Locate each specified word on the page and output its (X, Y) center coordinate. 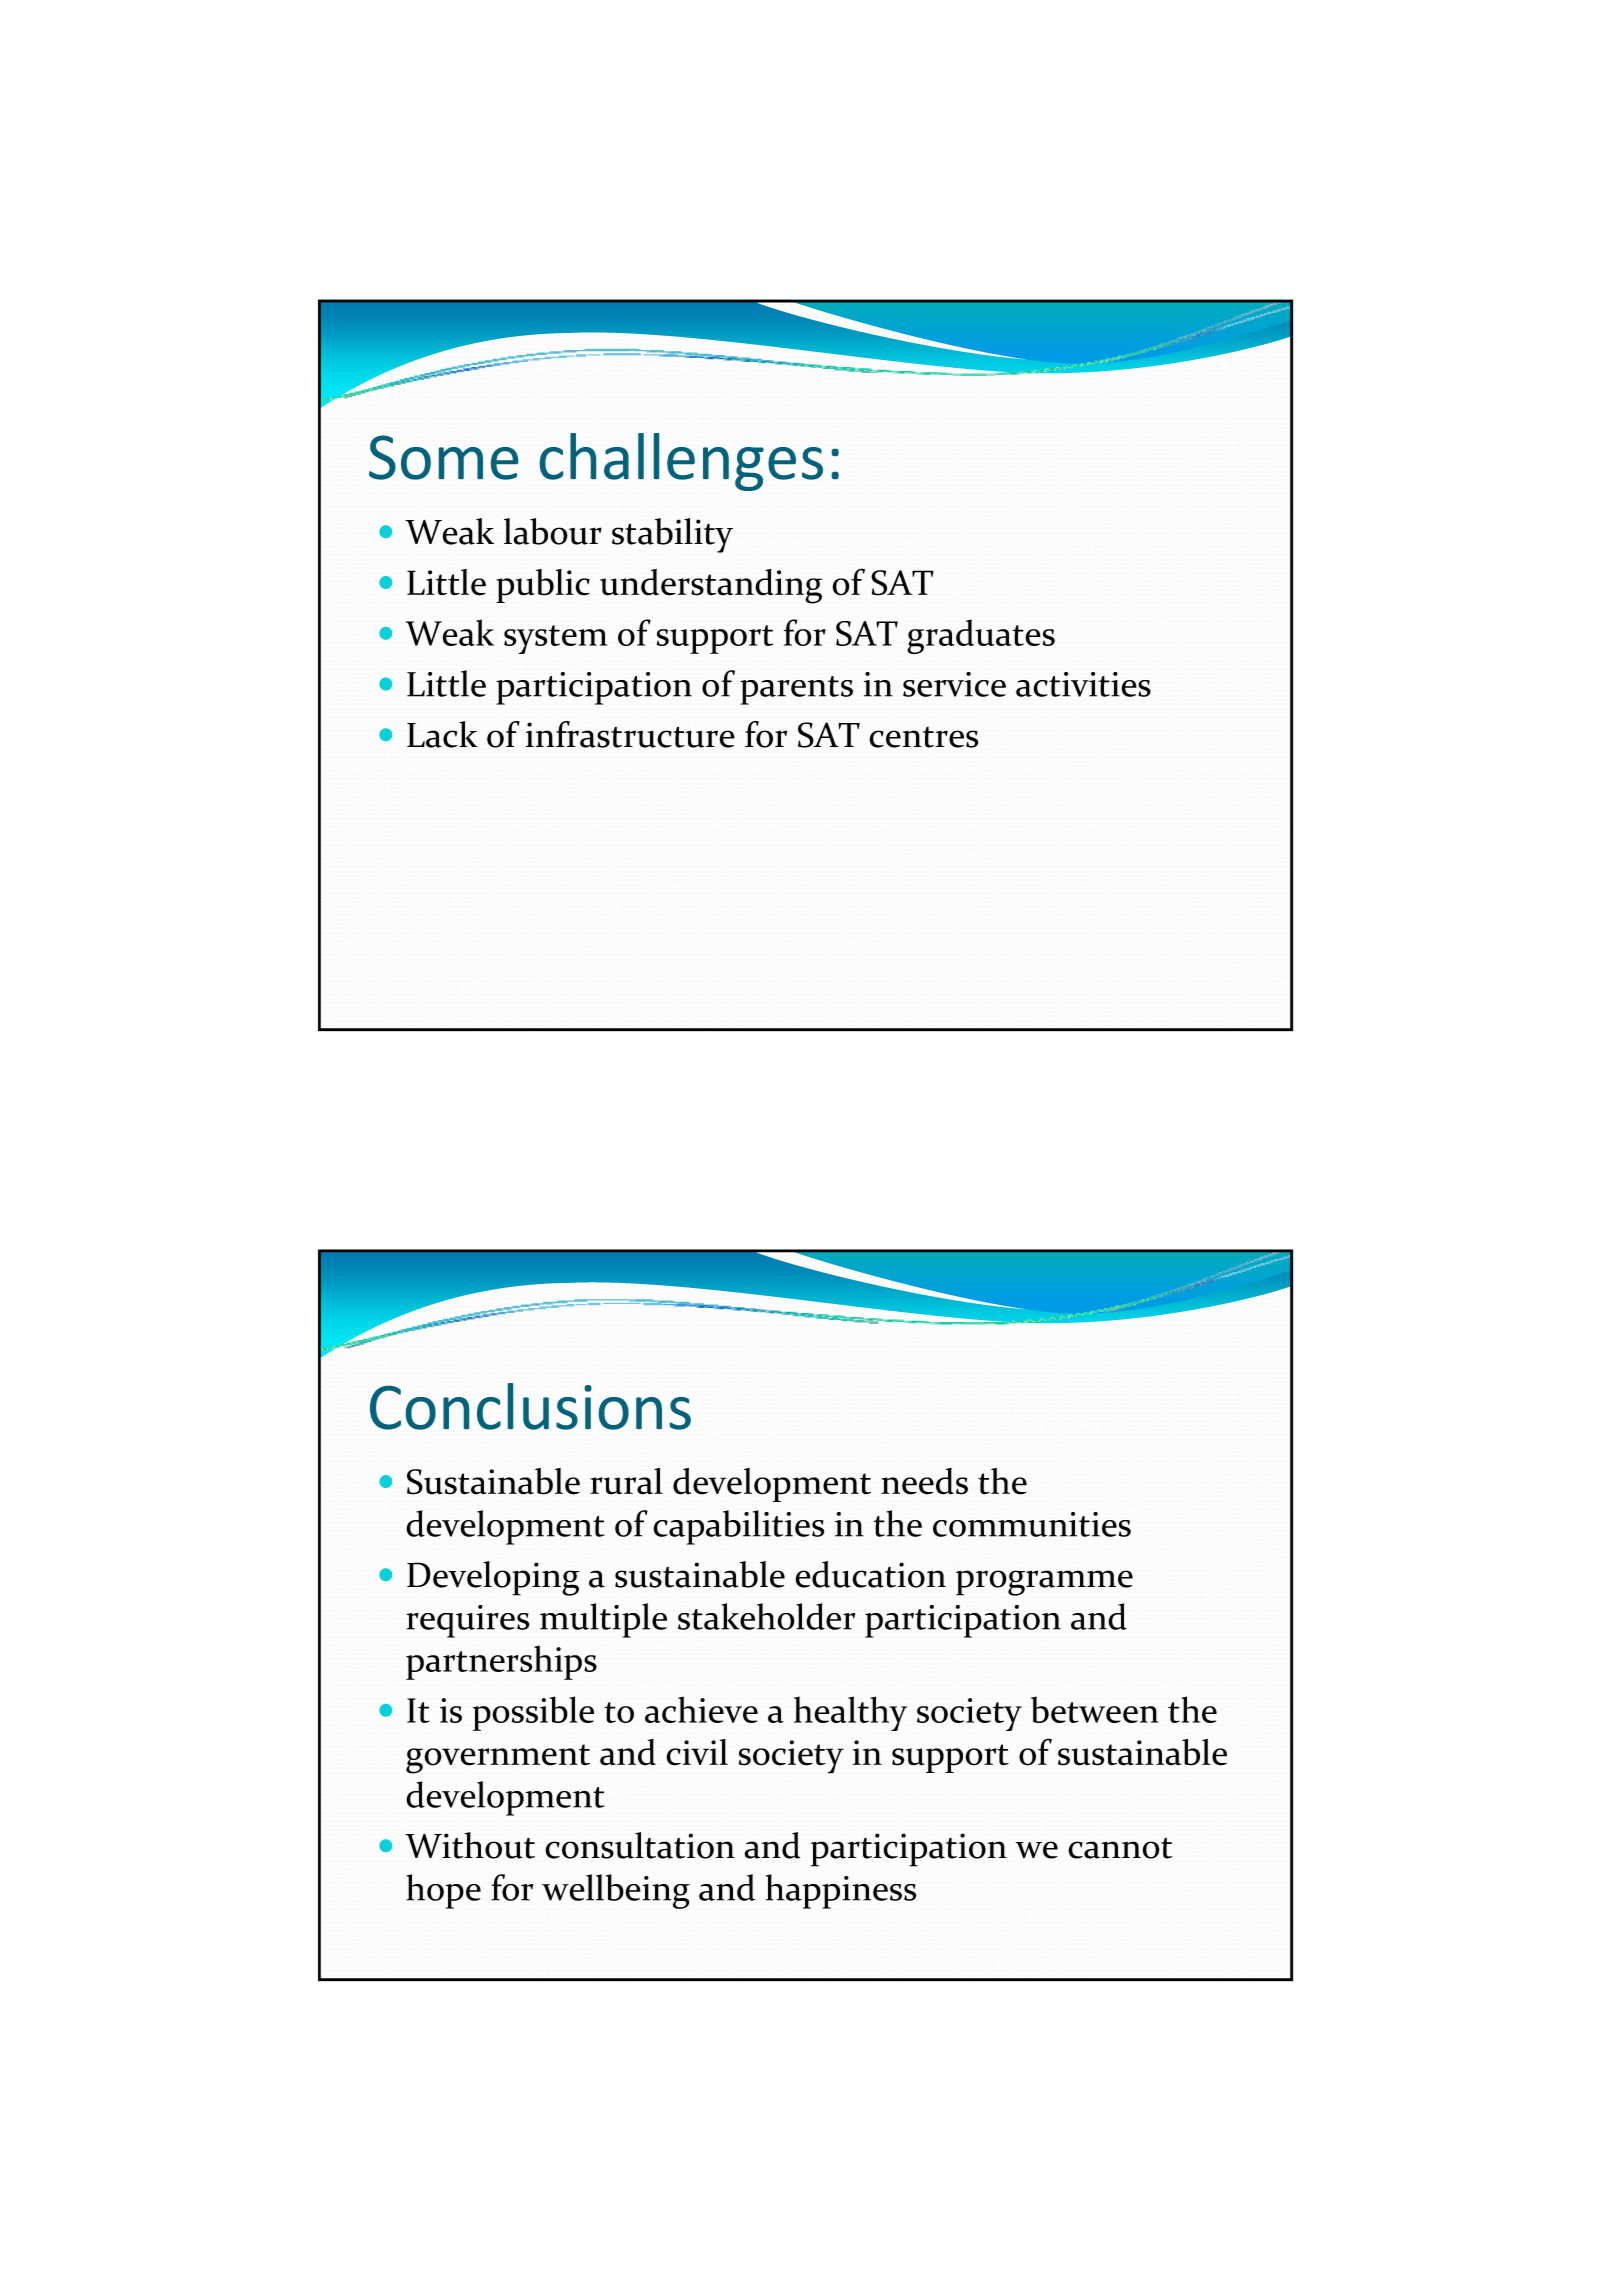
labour (553, 531)
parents (796, 690)
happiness (841, 1891)
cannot (1120, 1848)
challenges (681, 462)
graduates (981, 636)
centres (923, 737)
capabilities (739, 1527)
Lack (442, 734)
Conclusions (530, 1406)
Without (470, 1845)
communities (1032, 1524)
